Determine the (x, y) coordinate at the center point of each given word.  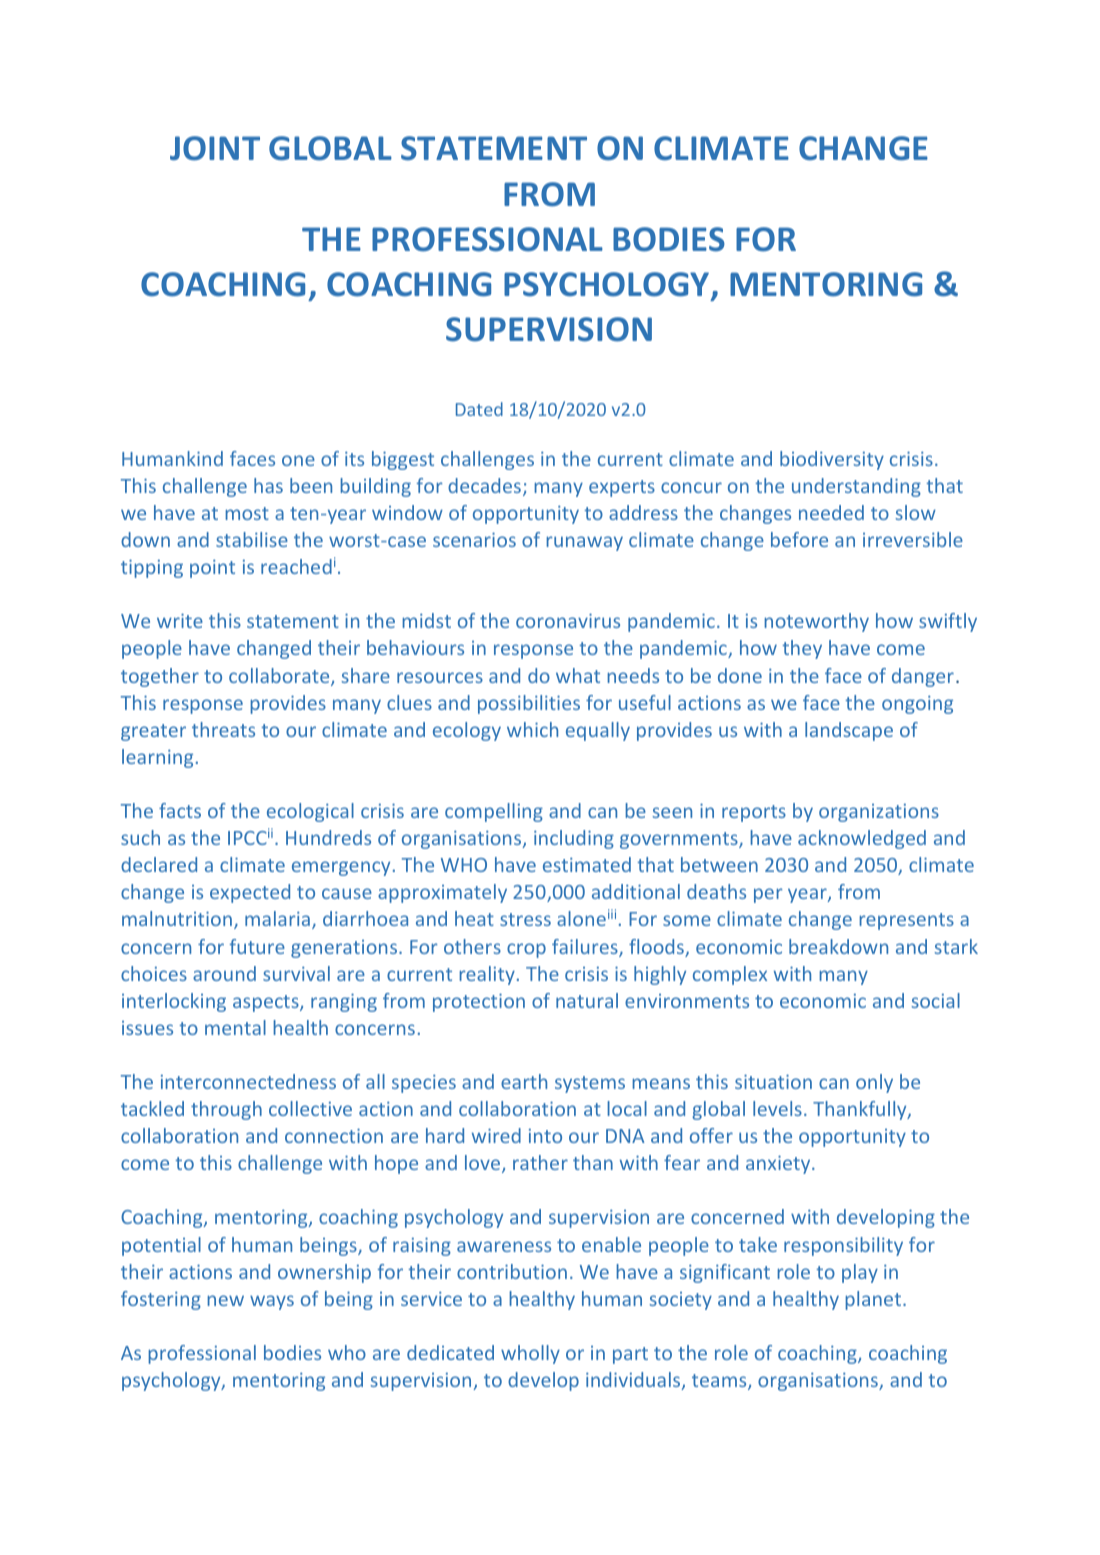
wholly (530, 1354)
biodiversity (832, 460)
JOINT (215, 148)
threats (223, 729)
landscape (849, 731)
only (874, 1083)
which (532, 729)
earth (524, 1081)
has (268, 485)
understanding (856, 487)
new (225, 1300)
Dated (479, 409)
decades (484, 485)
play (860, 1273)
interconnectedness (248, 1081)
